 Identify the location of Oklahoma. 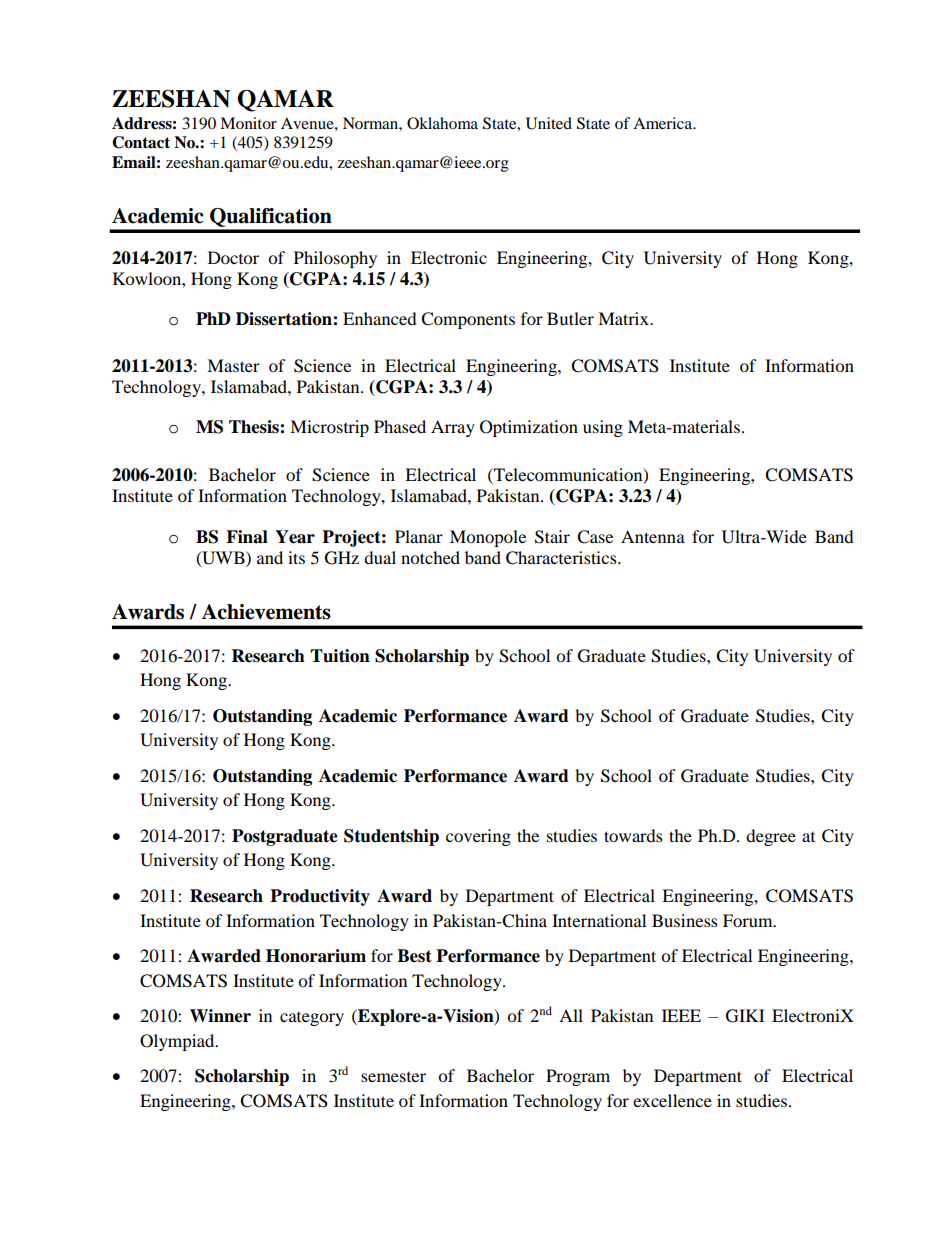
(442, 123).
